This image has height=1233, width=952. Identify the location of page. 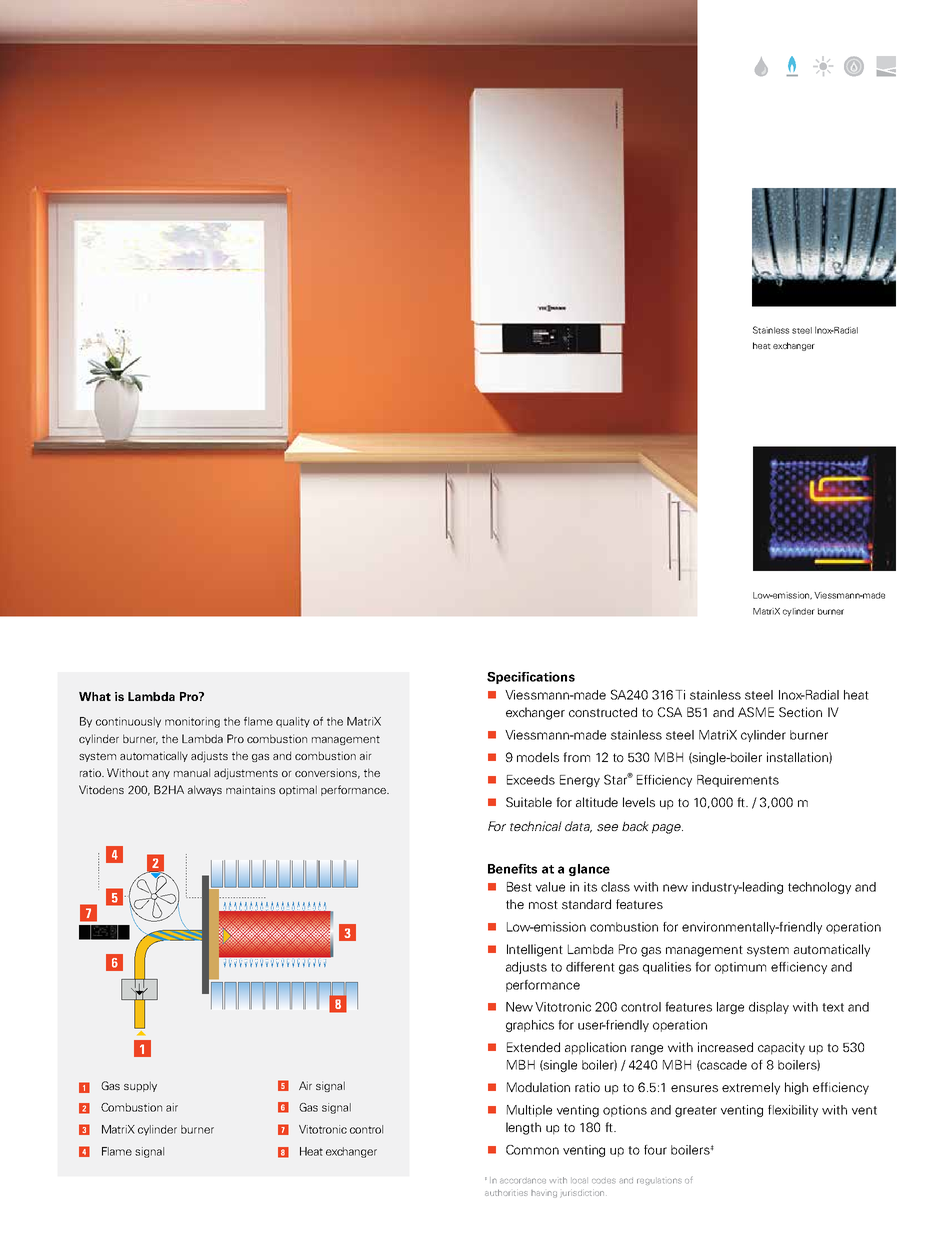
(667, 829).
